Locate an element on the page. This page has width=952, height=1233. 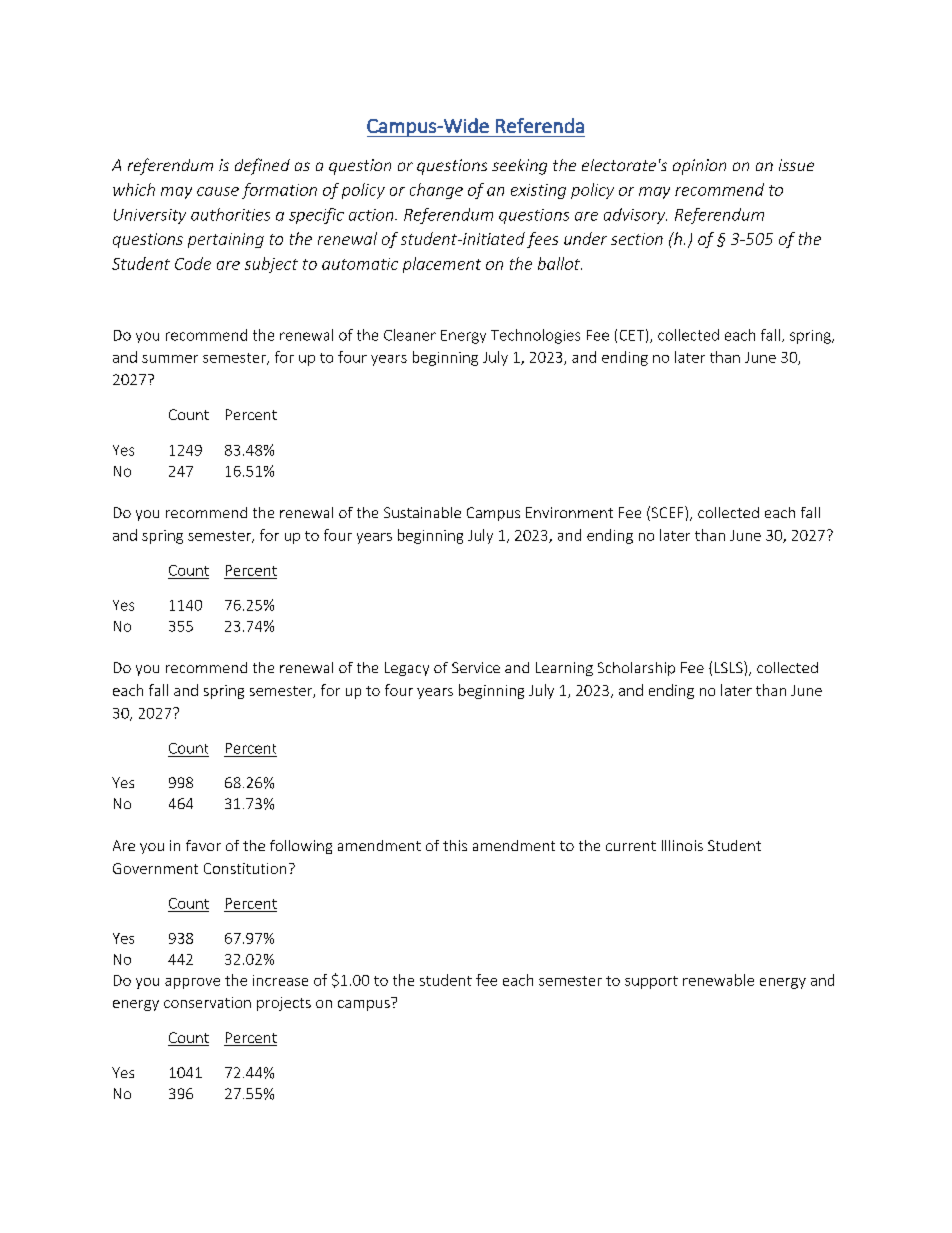
summer is located at coordinates (170, 359).
